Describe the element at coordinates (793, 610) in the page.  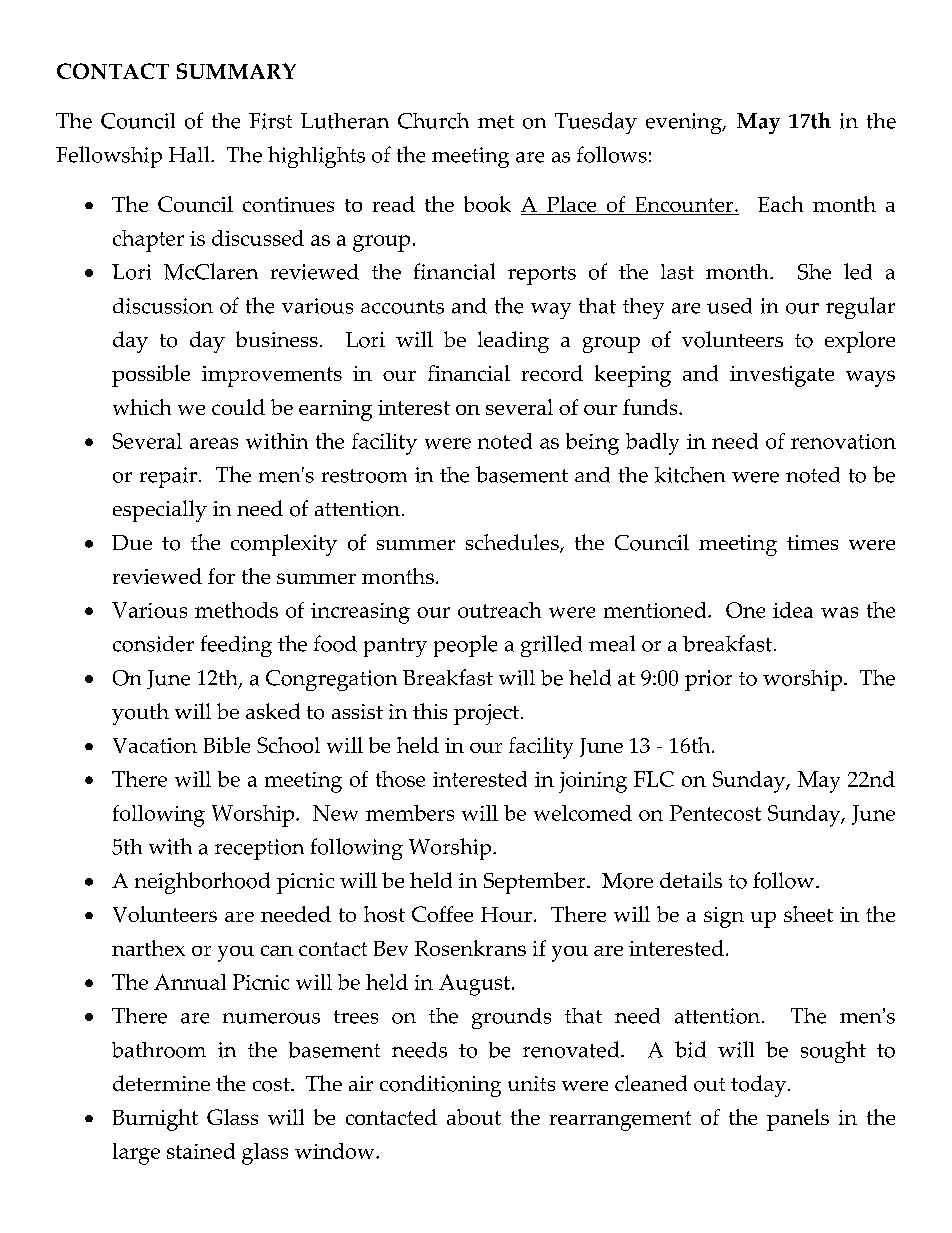
I see `idea` at that location.
